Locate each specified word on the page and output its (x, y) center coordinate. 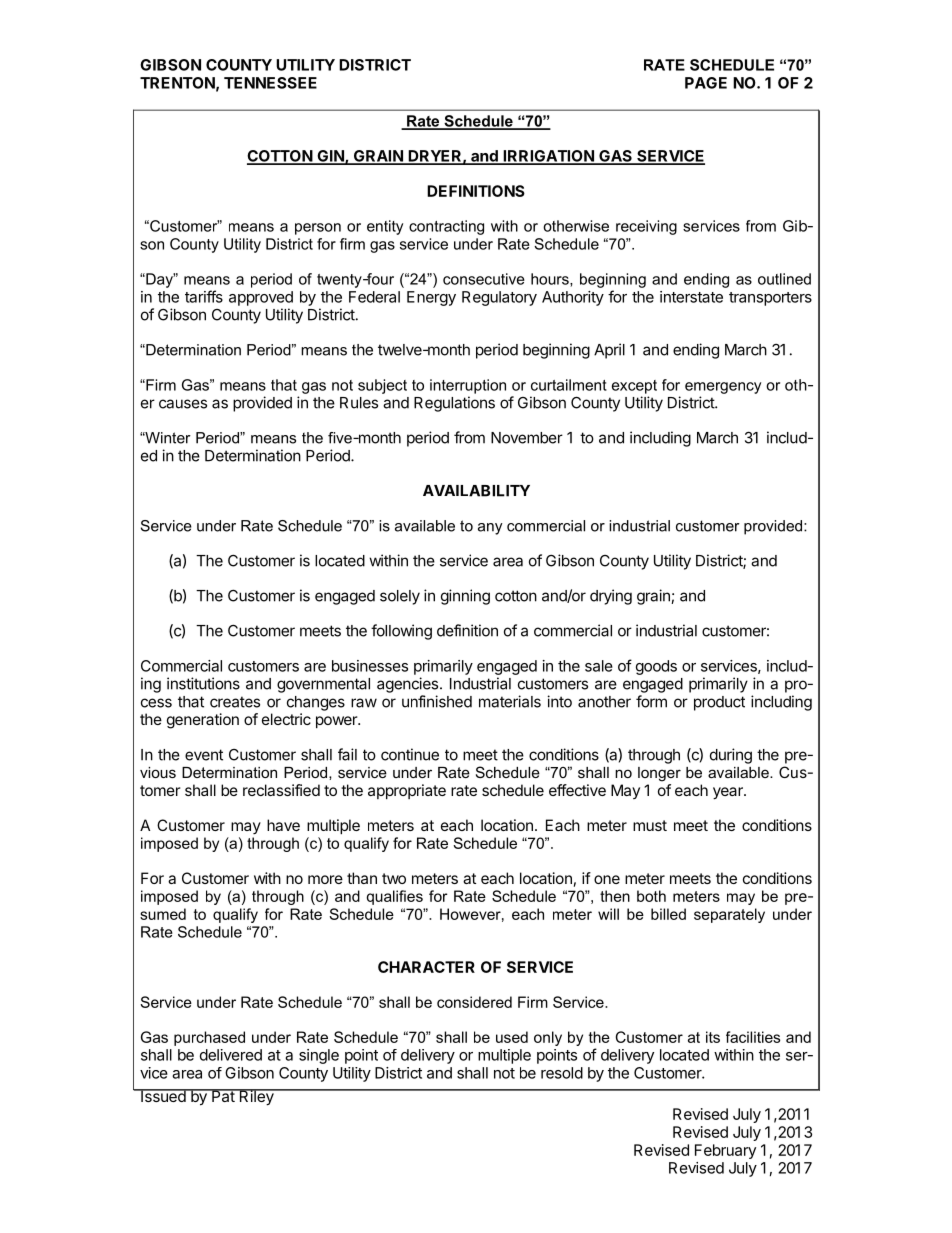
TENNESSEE (270, 83)
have (283, 825)
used (512, 1037)
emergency (723, 388)
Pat (223, 1095)
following (401, 632)
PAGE (706, 83)
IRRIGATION (548, 157)
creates (235, 702)
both (651, 896)
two (394, 878)
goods (656, 667)
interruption (468, 386)
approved (261, 298)
